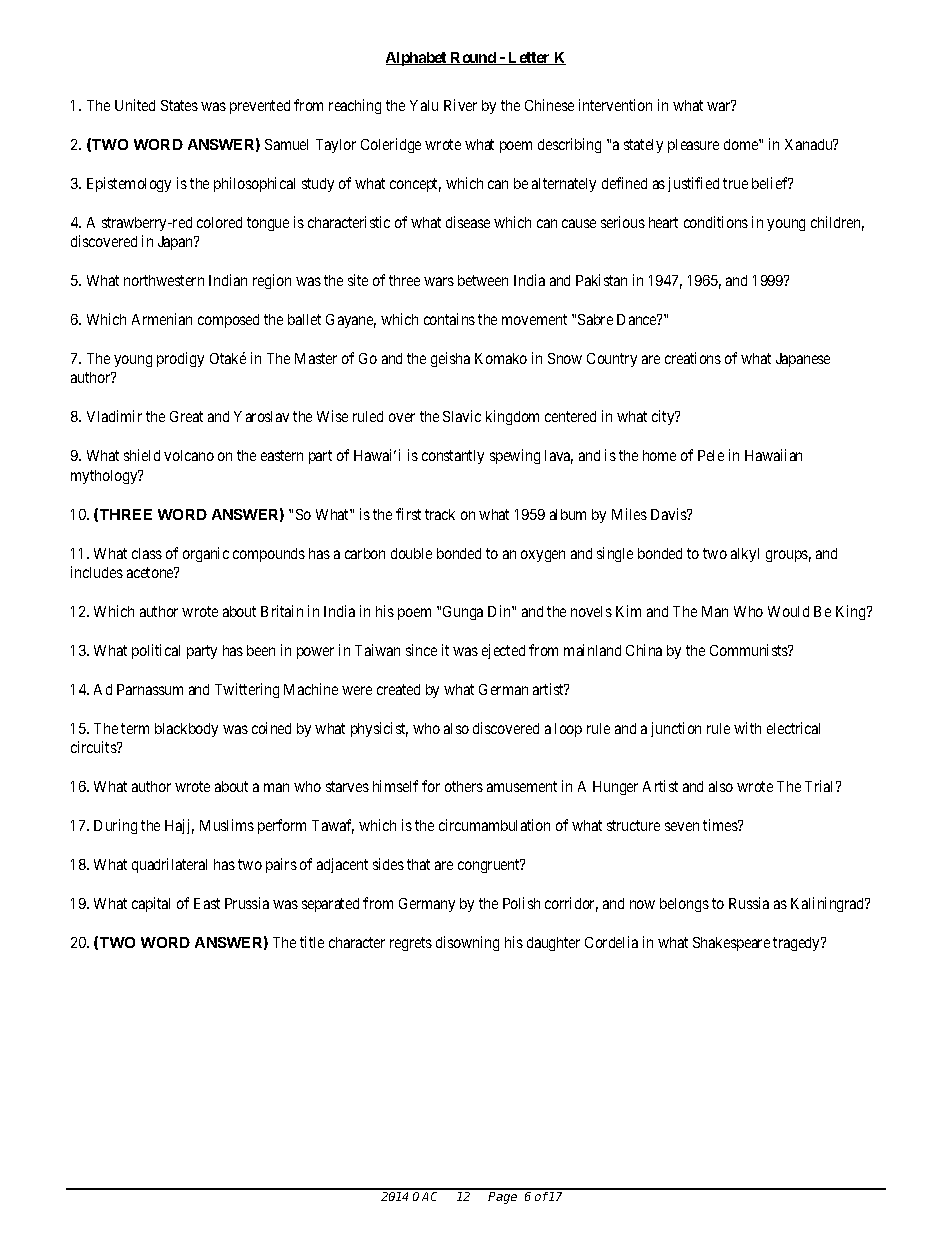 This screenshot has width=952, height=1233. What do you see at coordinates (460, 105) in the screenshot?
I see `River` at bounding box center [460, 105].
